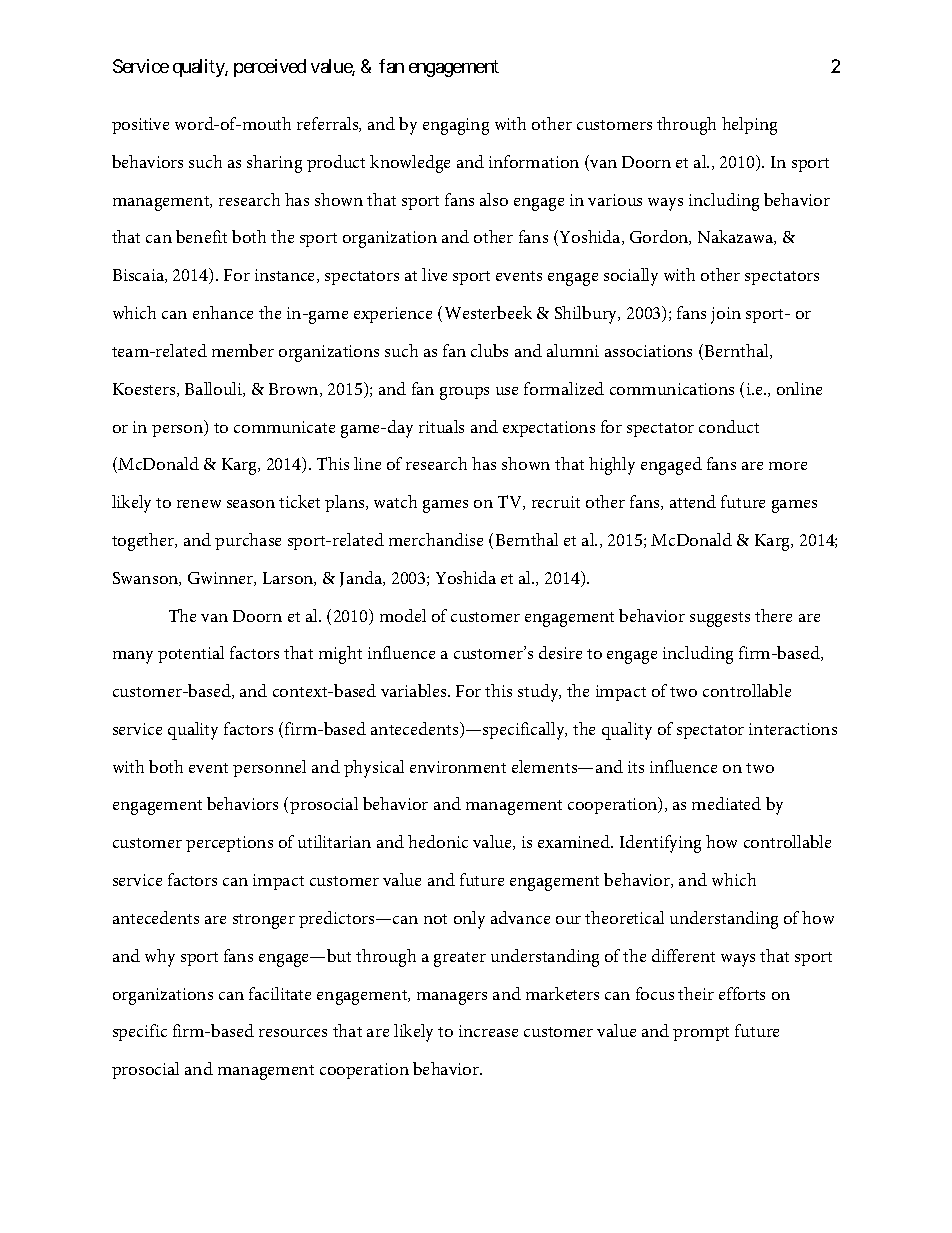 This document has width=952, height=1233. I want to click on enhance, so click(223, 312).
